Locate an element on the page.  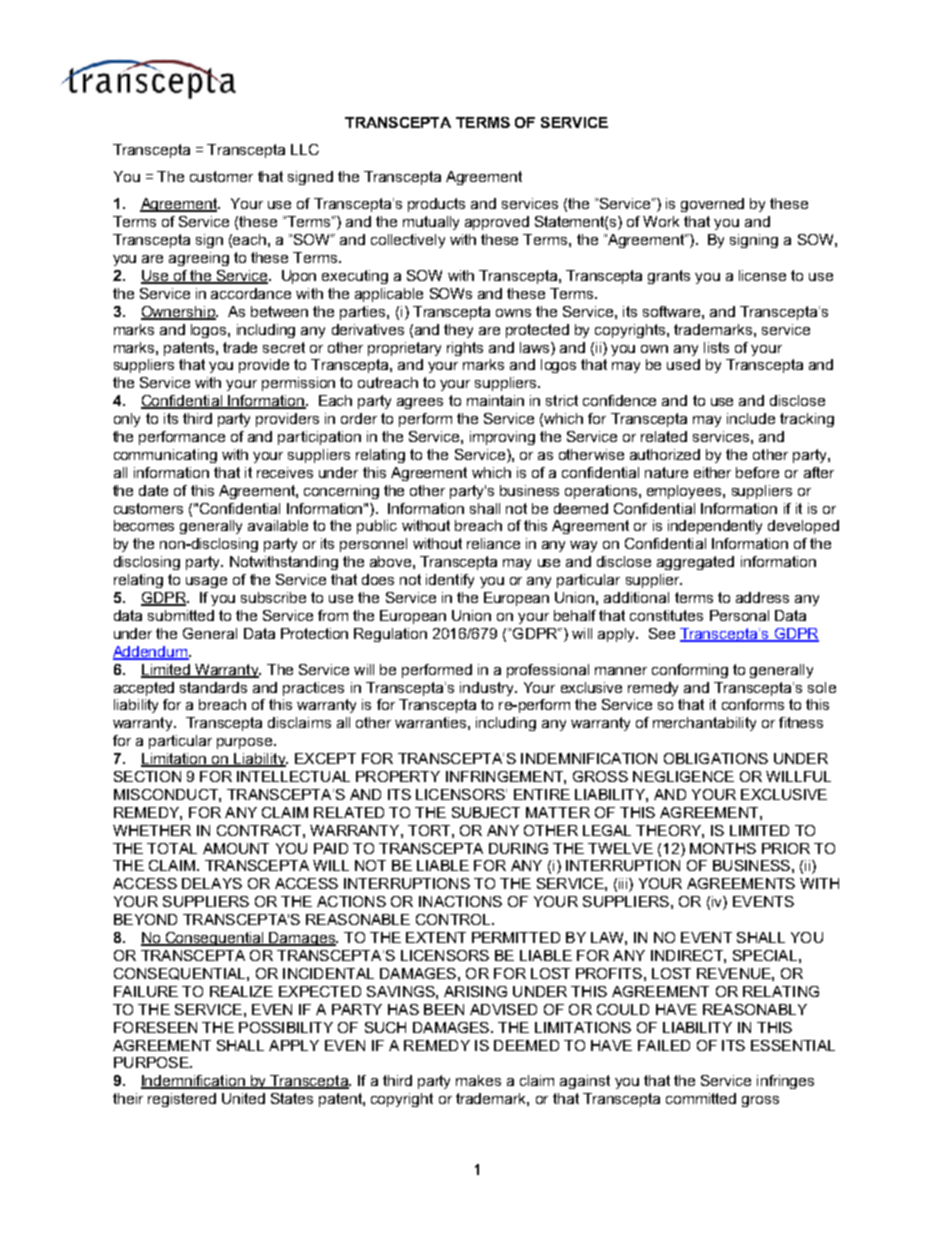
submitted is located at coordinates (181, 615).
